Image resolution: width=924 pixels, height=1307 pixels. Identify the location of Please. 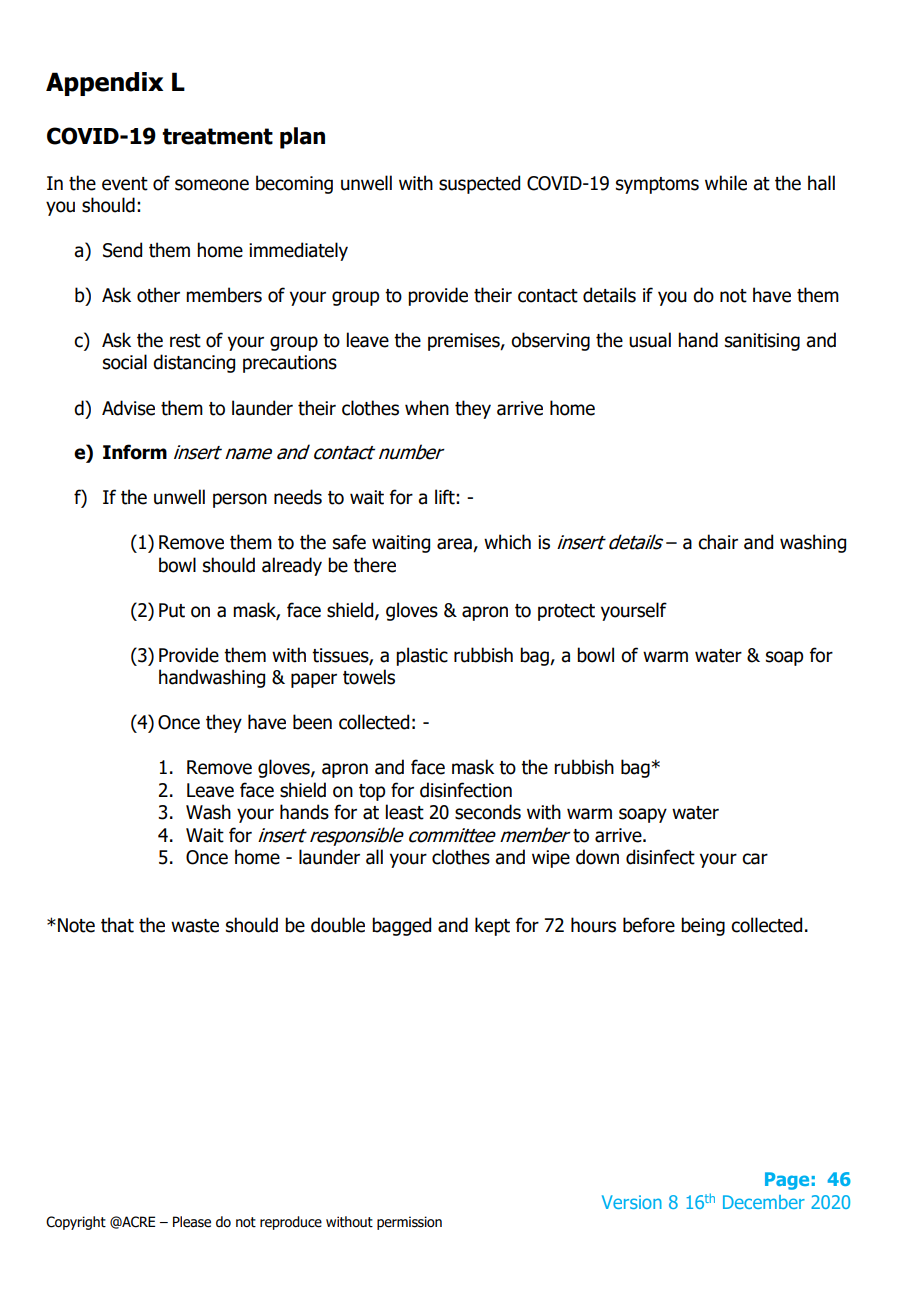
(192, 1222).
